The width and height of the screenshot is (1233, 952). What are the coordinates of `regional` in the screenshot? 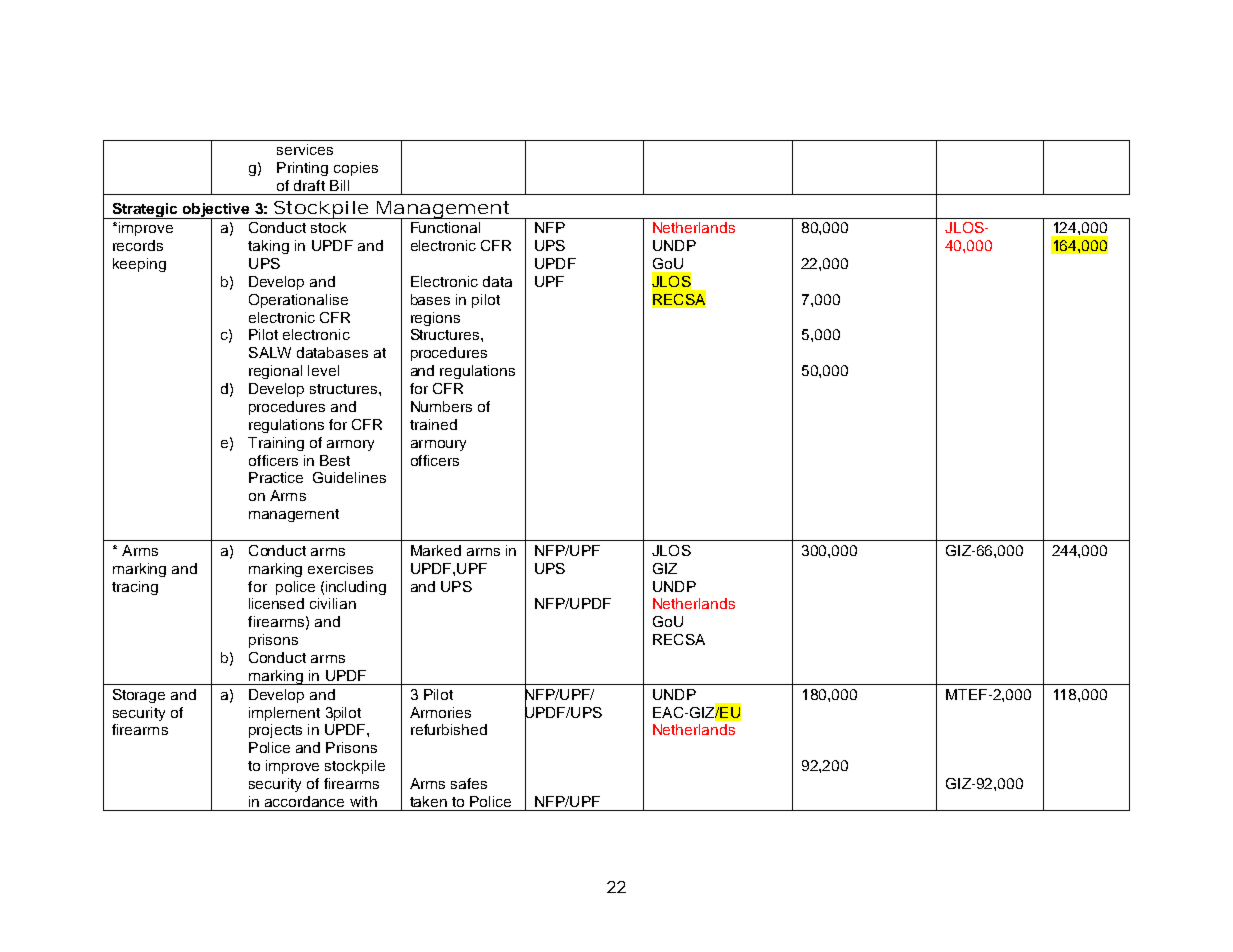 It's located at (275, 372).
